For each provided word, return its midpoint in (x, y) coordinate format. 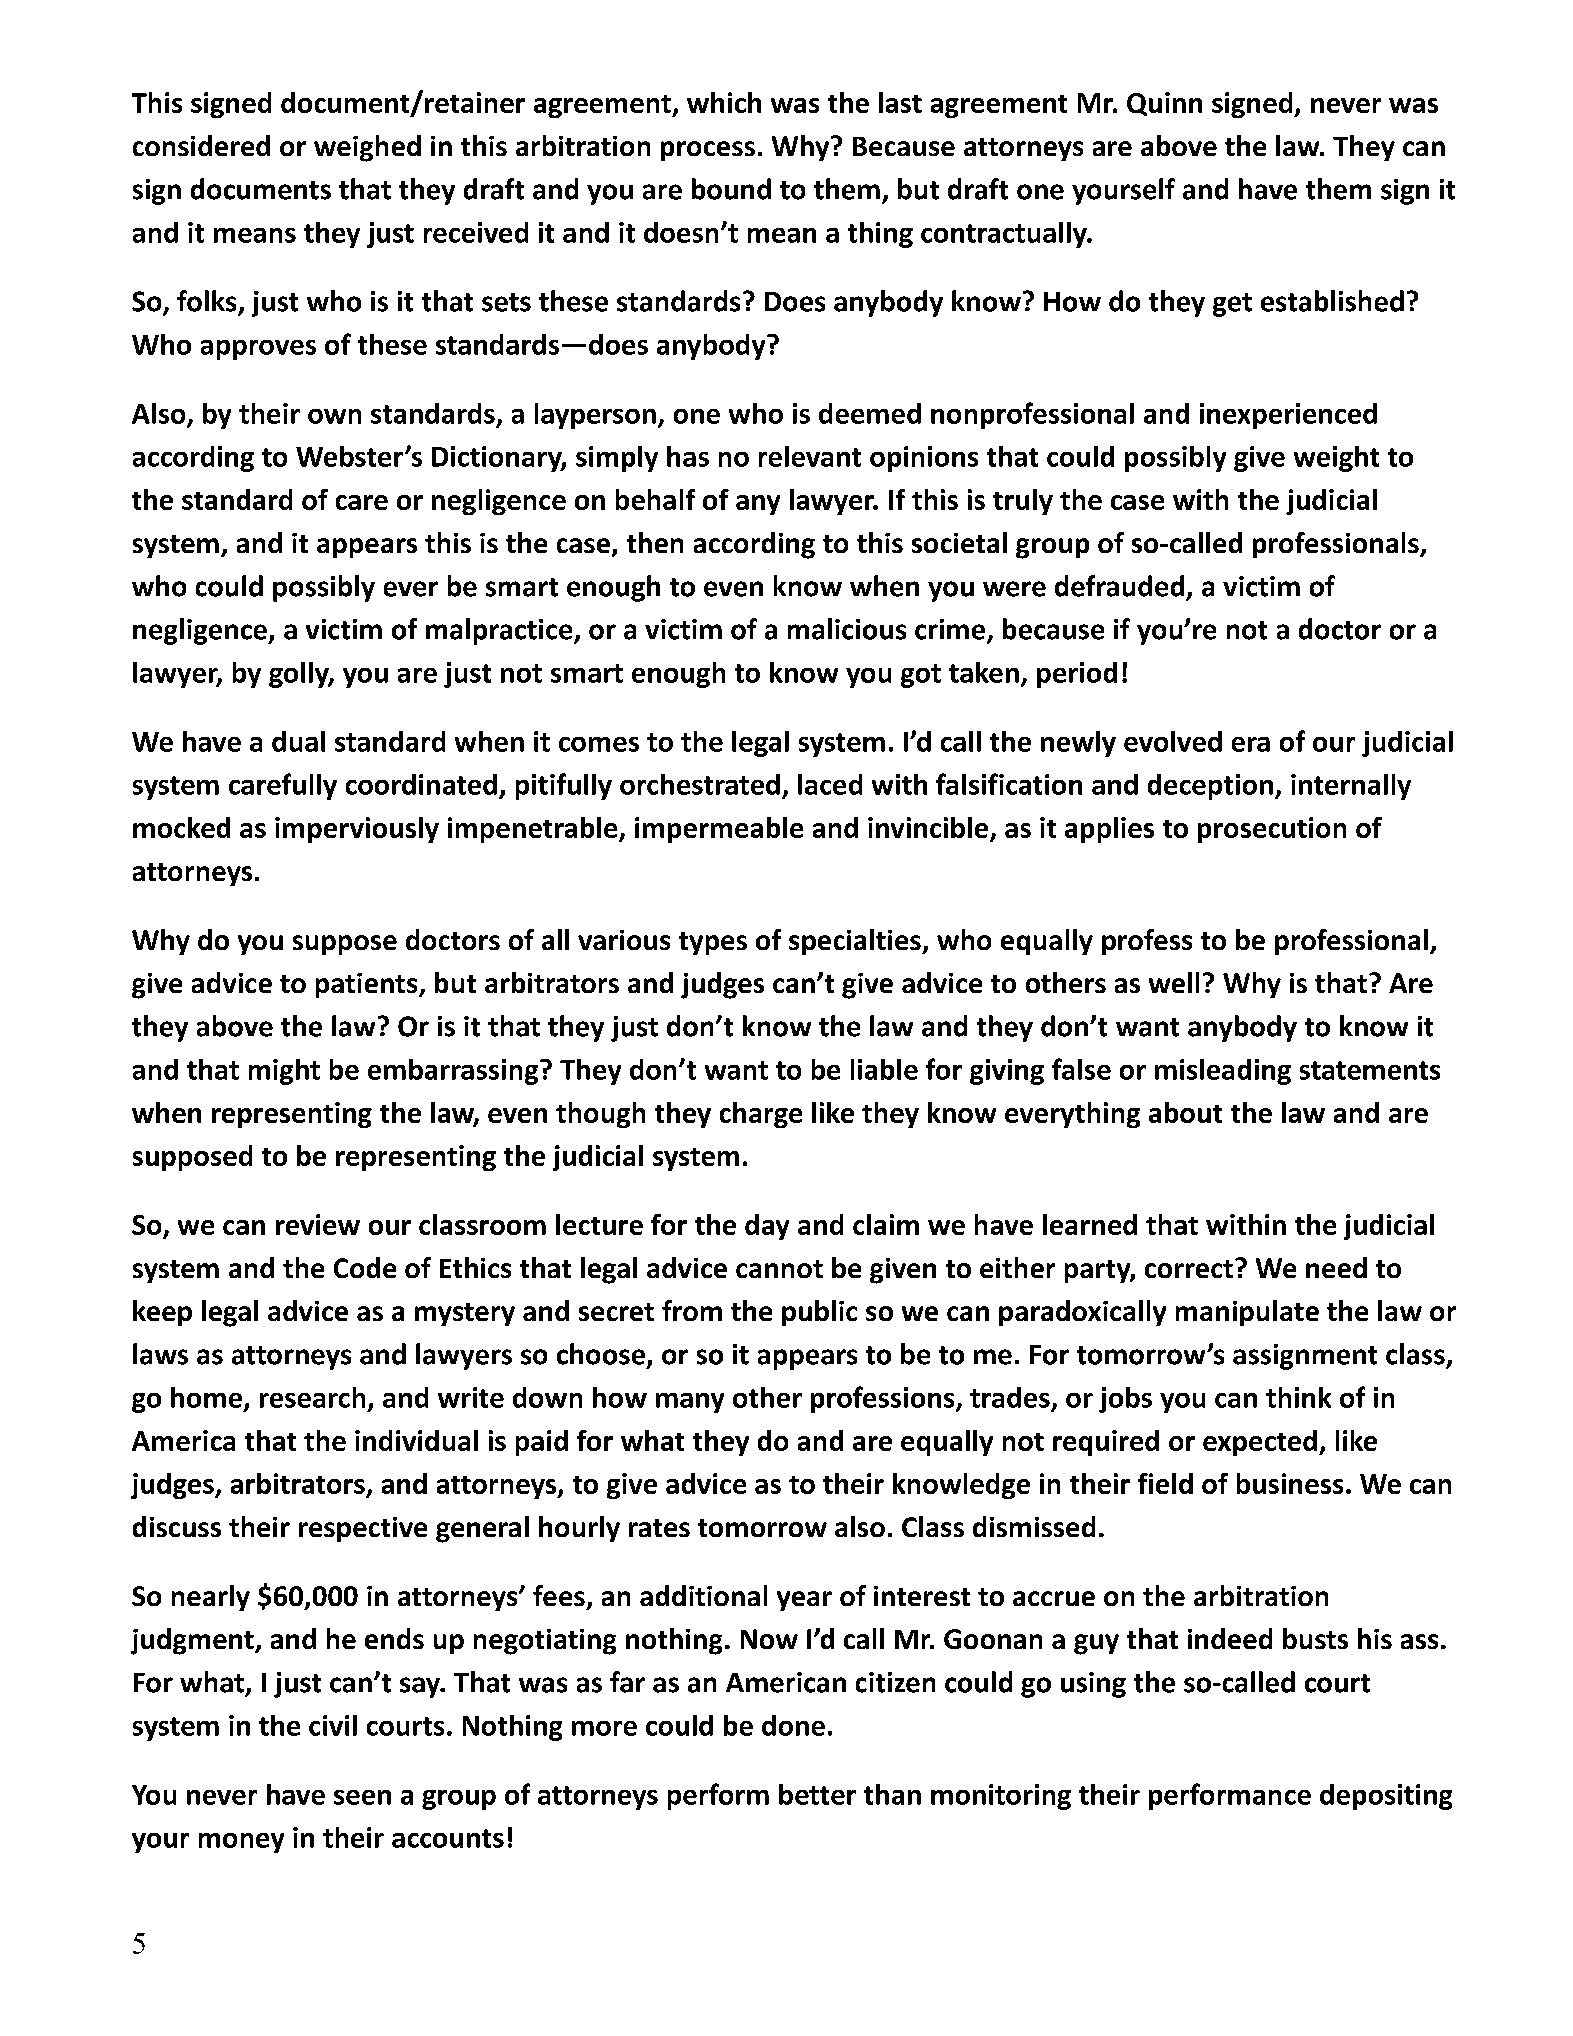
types (713, 943)
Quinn (1164, 104)
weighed (367, 148)
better (817, 1794)
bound (731, 189)
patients (368, 985)
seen (362, 1797)
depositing (1386, 1797)
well (1174, 982)
